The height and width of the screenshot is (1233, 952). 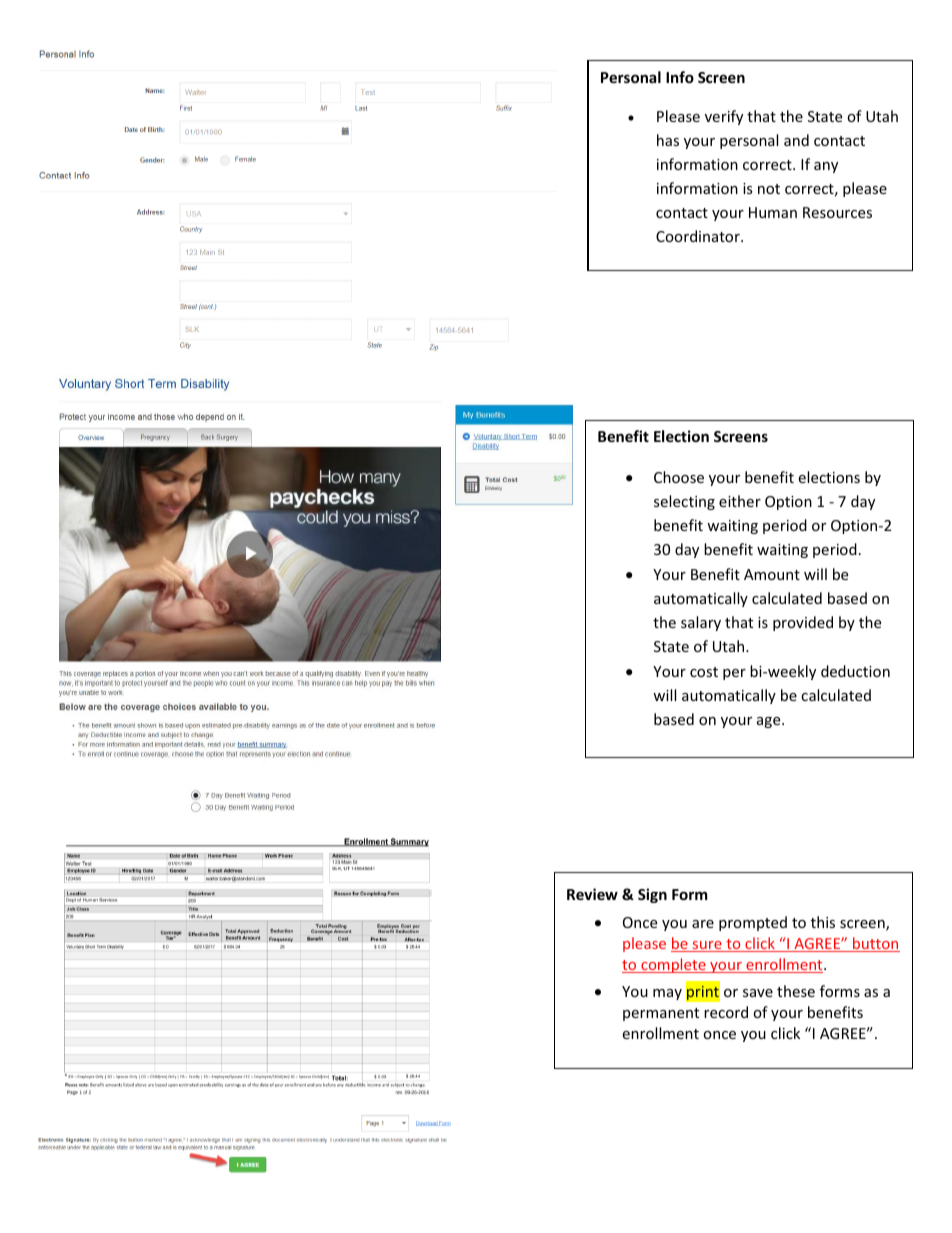 What do you see at coordinates (701, 623) in the screenshot?
I see `salary` at bounding box center [701, 623].
